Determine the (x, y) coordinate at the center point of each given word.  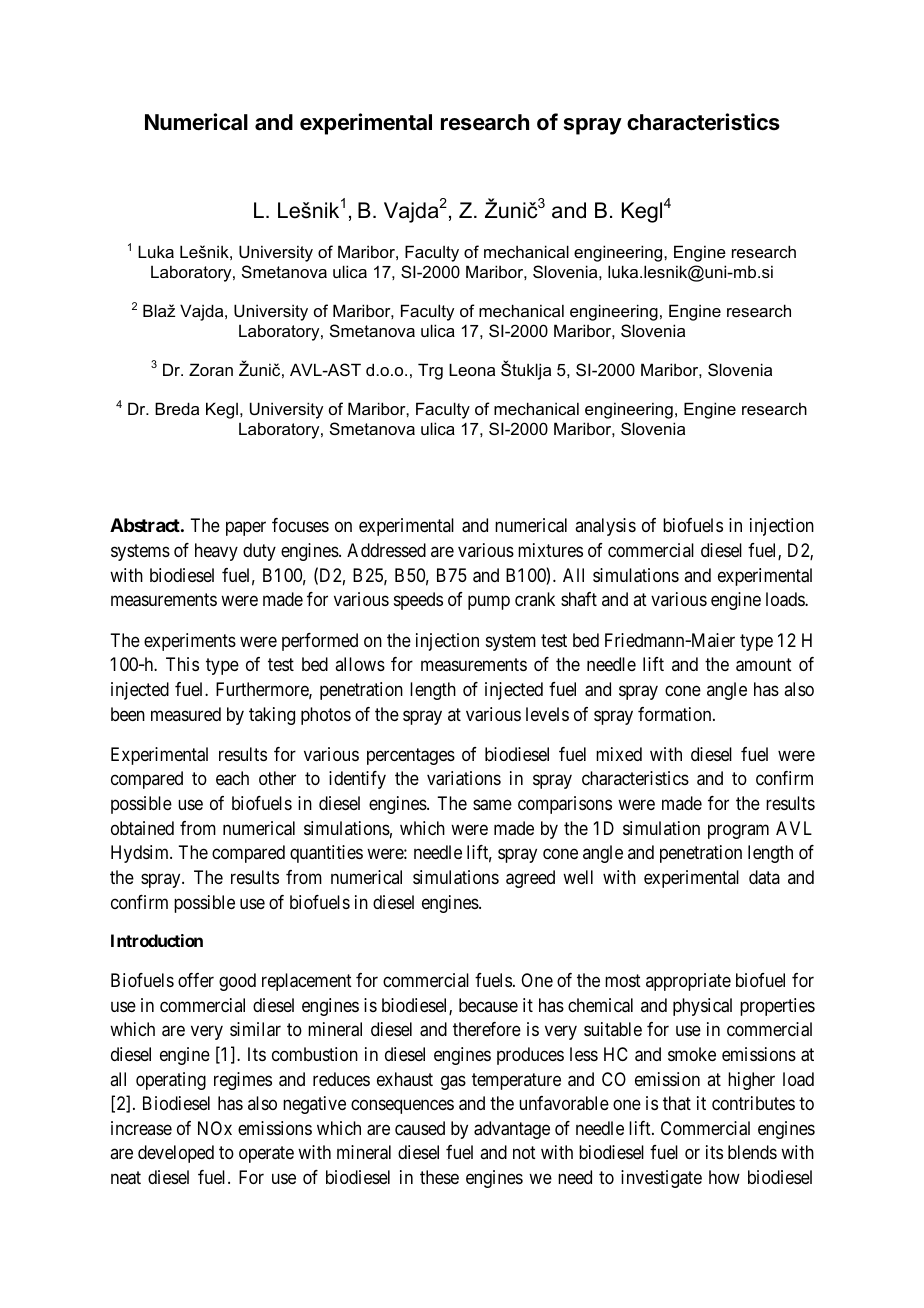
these (439, 1177)
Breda (177, 408)
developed (176, 1154)
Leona (472, 369)
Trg (430, 371)
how (724, 1177)
